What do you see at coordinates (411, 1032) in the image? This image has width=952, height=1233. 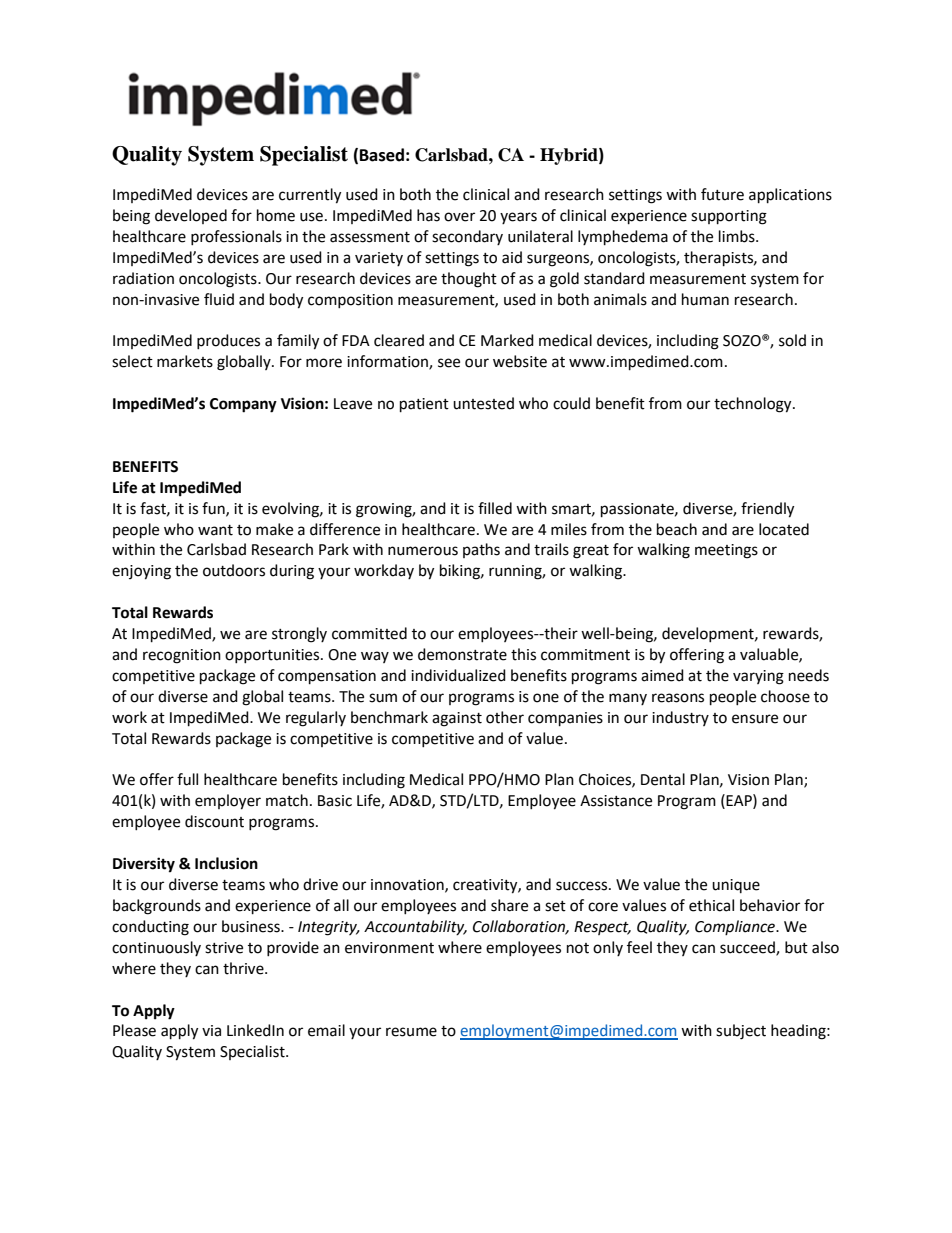 I see `resume` at bounding box center [411, 1032].
